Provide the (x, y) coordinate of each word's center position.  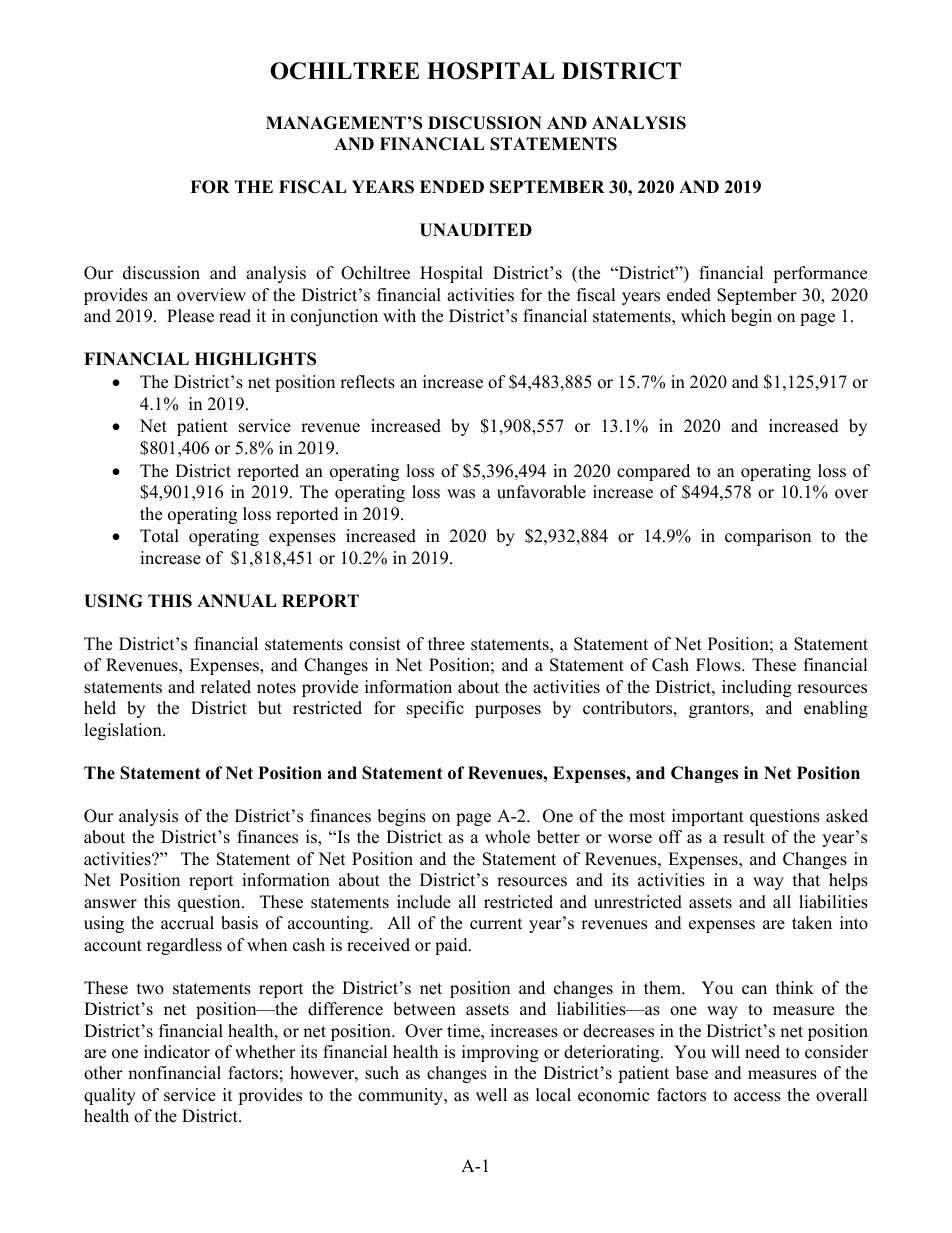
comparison (768, 537)
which (703, 316)
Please (190, 316)
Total (159, 536)
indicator (177, 1052)
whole (507, 837)
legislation (124, 731)
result (744, 837)
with (399, 315)
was (461, 494)
